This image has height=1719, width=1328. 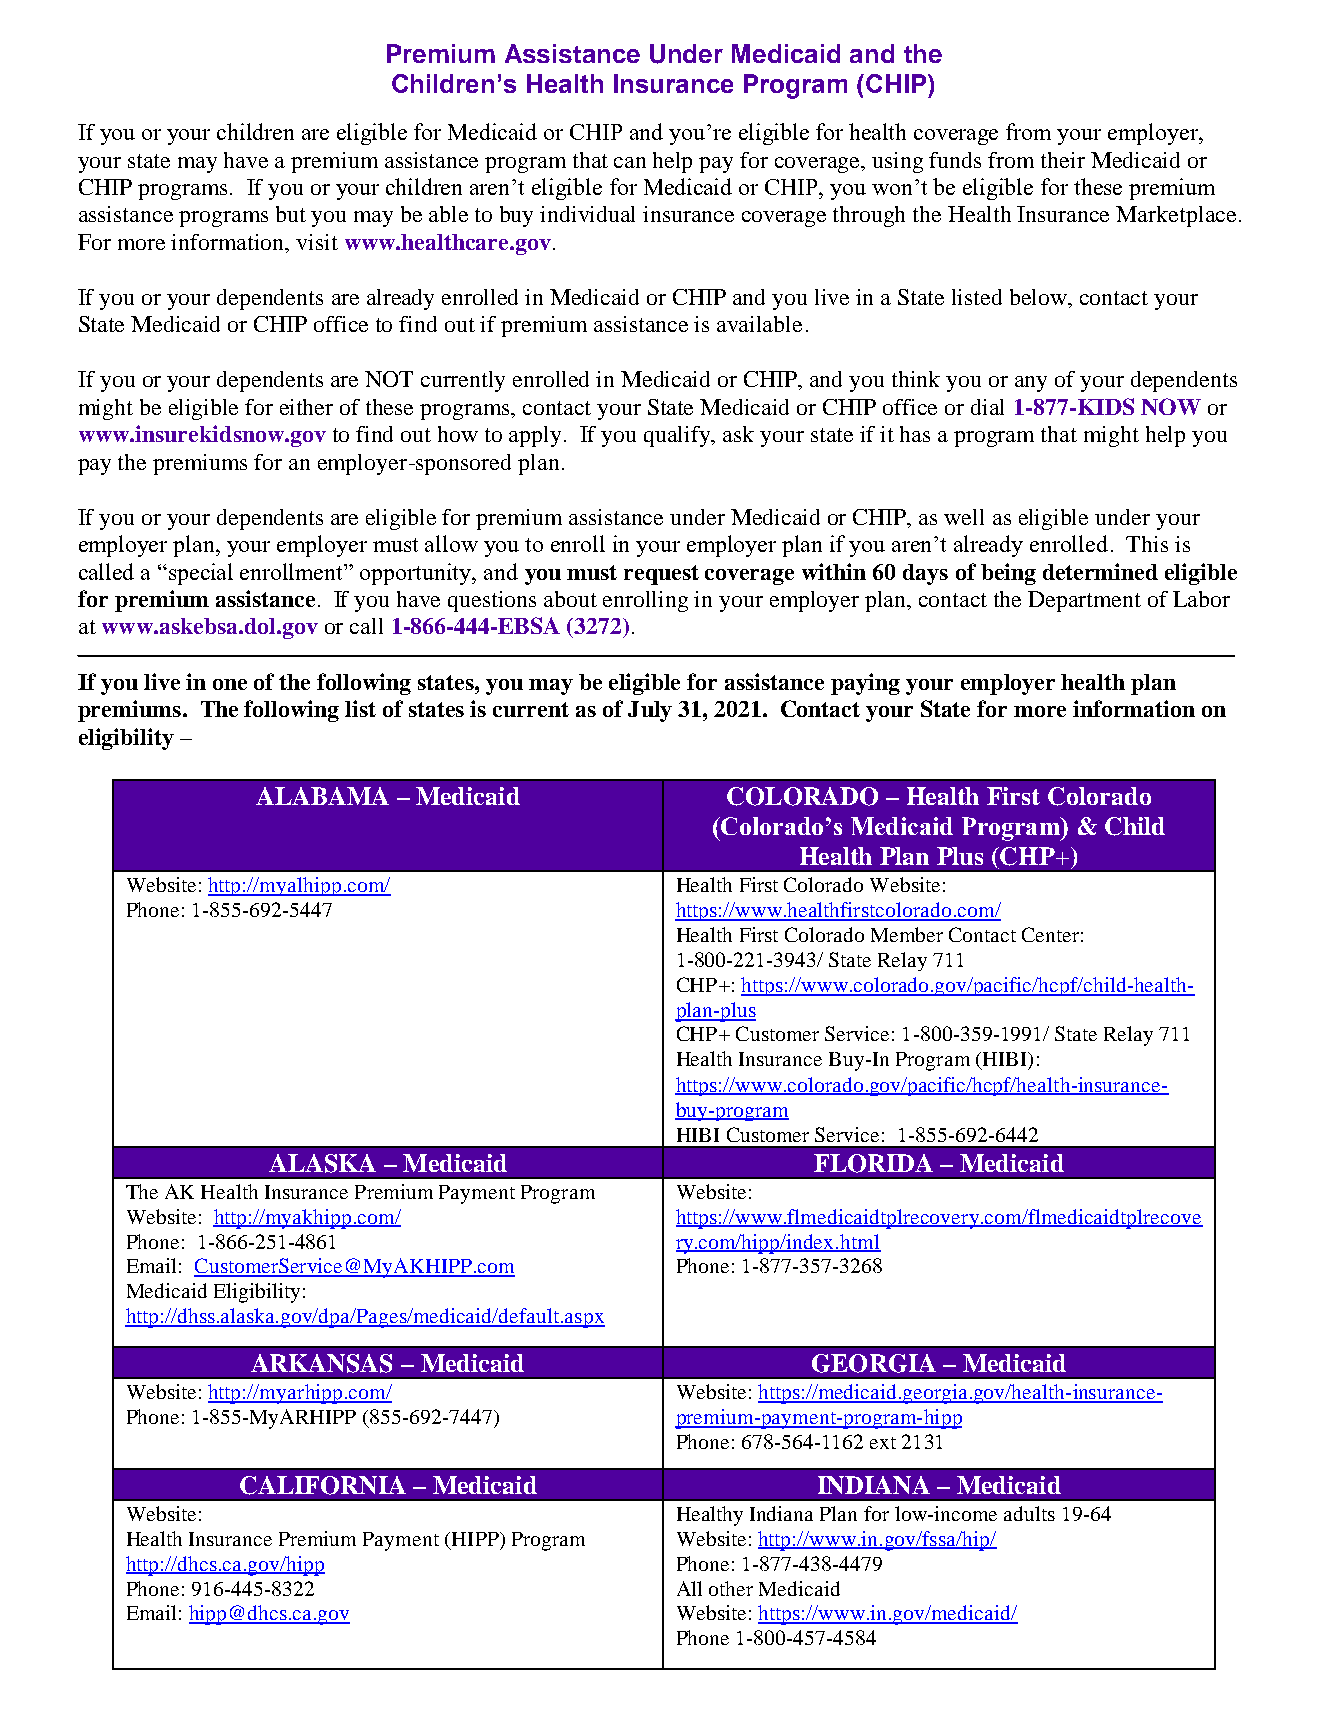 What do you see at coordinates (323, 1485) in the image?
I see `CALIFORNIA` at bounding box center [323, 1485].
